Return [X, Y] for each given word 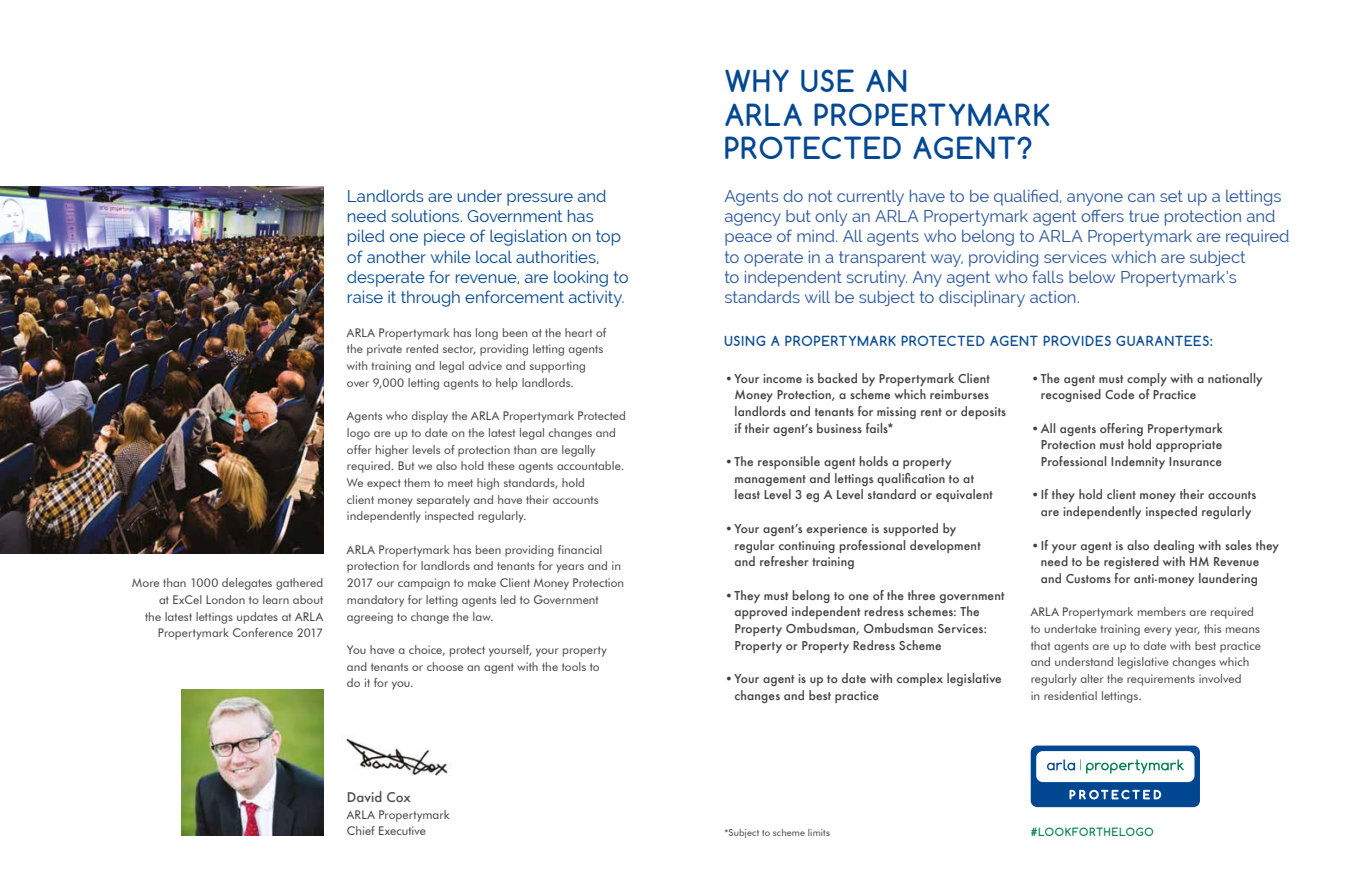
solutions [426, 216]
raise [365, 297]
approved [761, 612]
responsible [789, 462]
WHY [757, 80]
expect [384, 484]
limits [819, 832]
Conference [263, 632]
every [1158, 631]
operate [773, 259]
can [1141, 197]
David [365, 796]
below [1092, 277]
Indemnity [1138, 462]
